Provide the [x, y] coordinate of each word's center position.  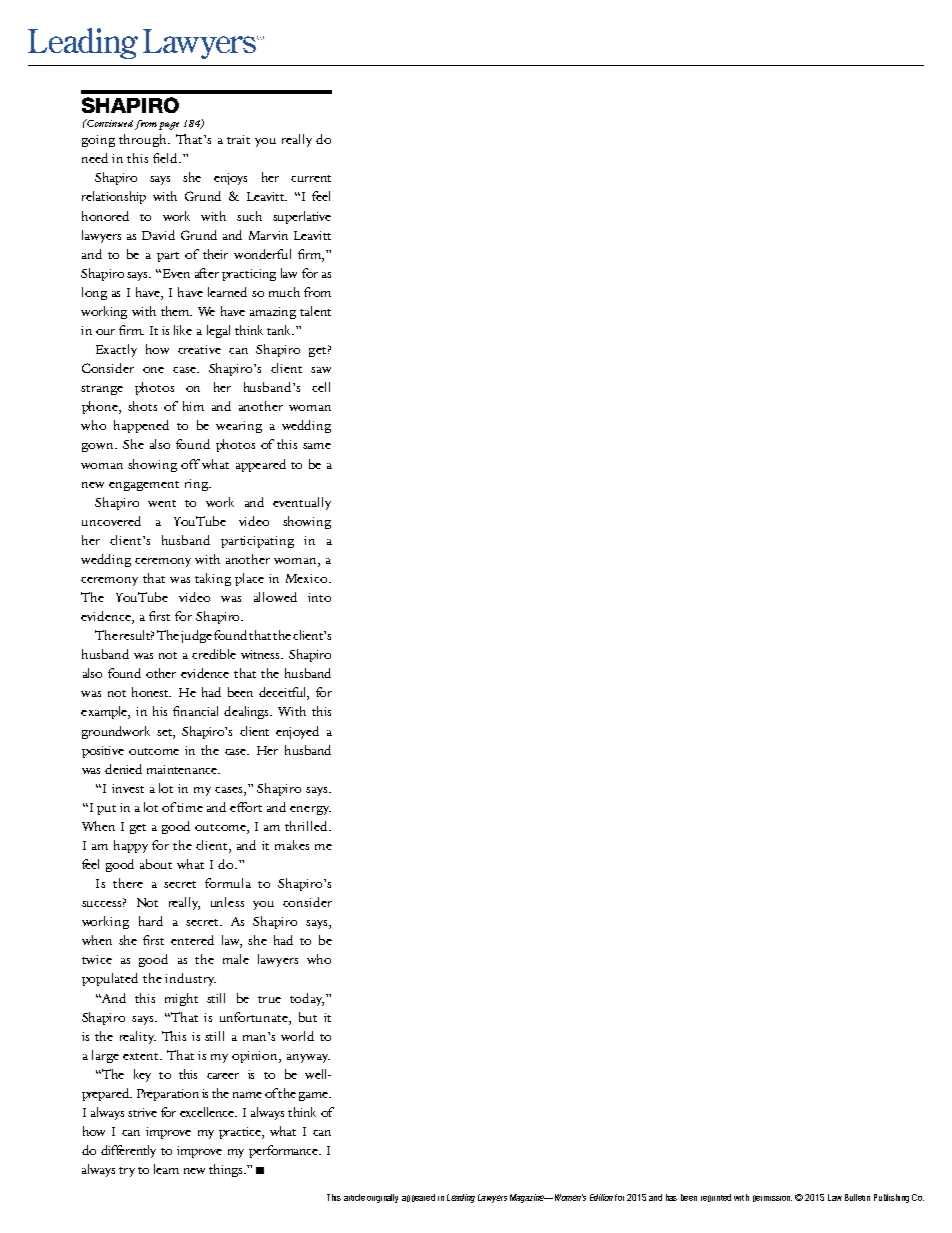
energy [310, 810]
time [190, 807]
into [319, 597]
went [162, 503]
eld [170, 158]
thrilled [307, 826]
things [227, 1170]
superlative [302, 217]
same [317, 446]
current [311, 178]
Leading [461, 1198]
